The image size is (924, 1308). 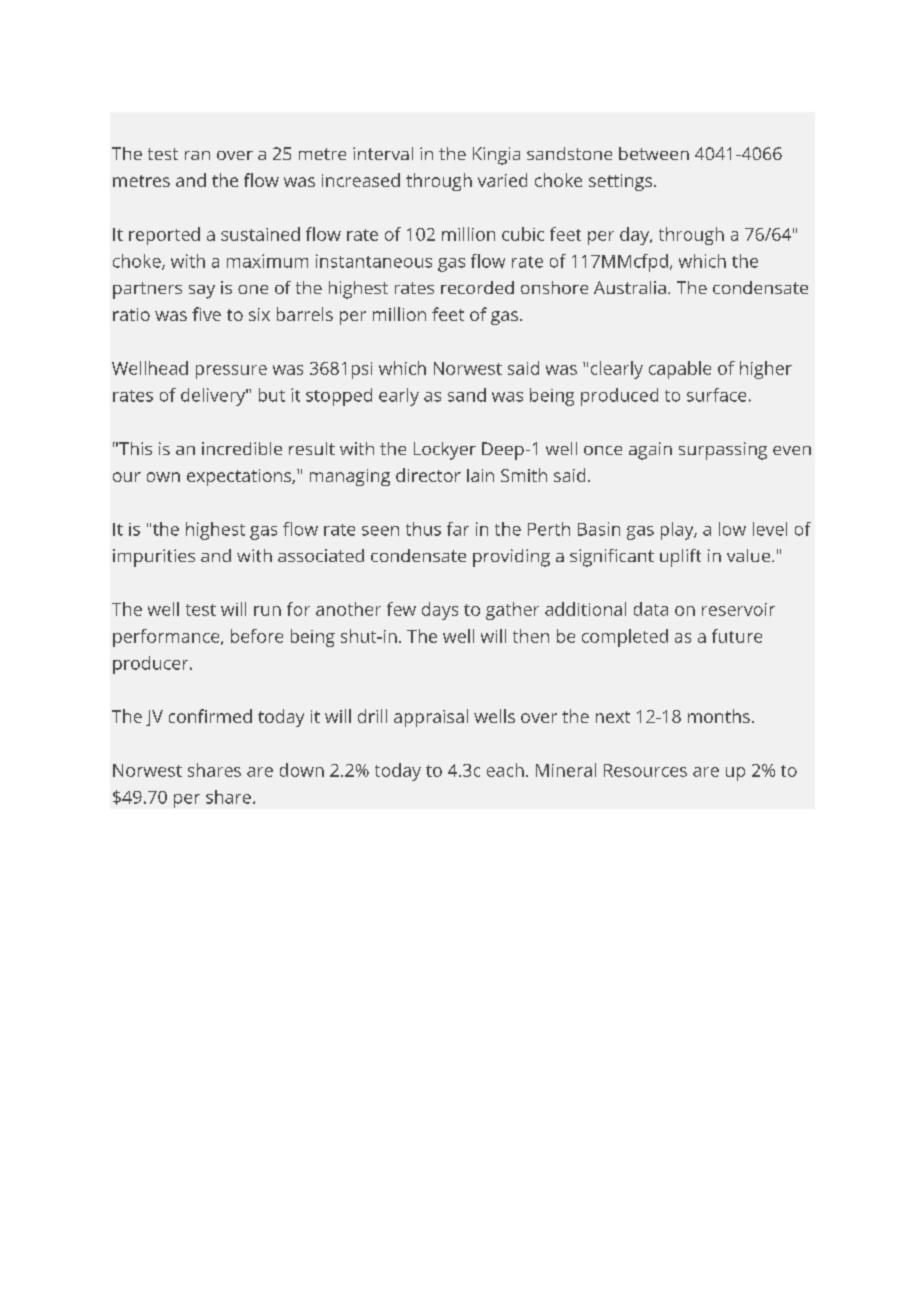 What do you see at coordinates (242, 448) in the image?
I see `incredible` at bounding box center [242, 448].
